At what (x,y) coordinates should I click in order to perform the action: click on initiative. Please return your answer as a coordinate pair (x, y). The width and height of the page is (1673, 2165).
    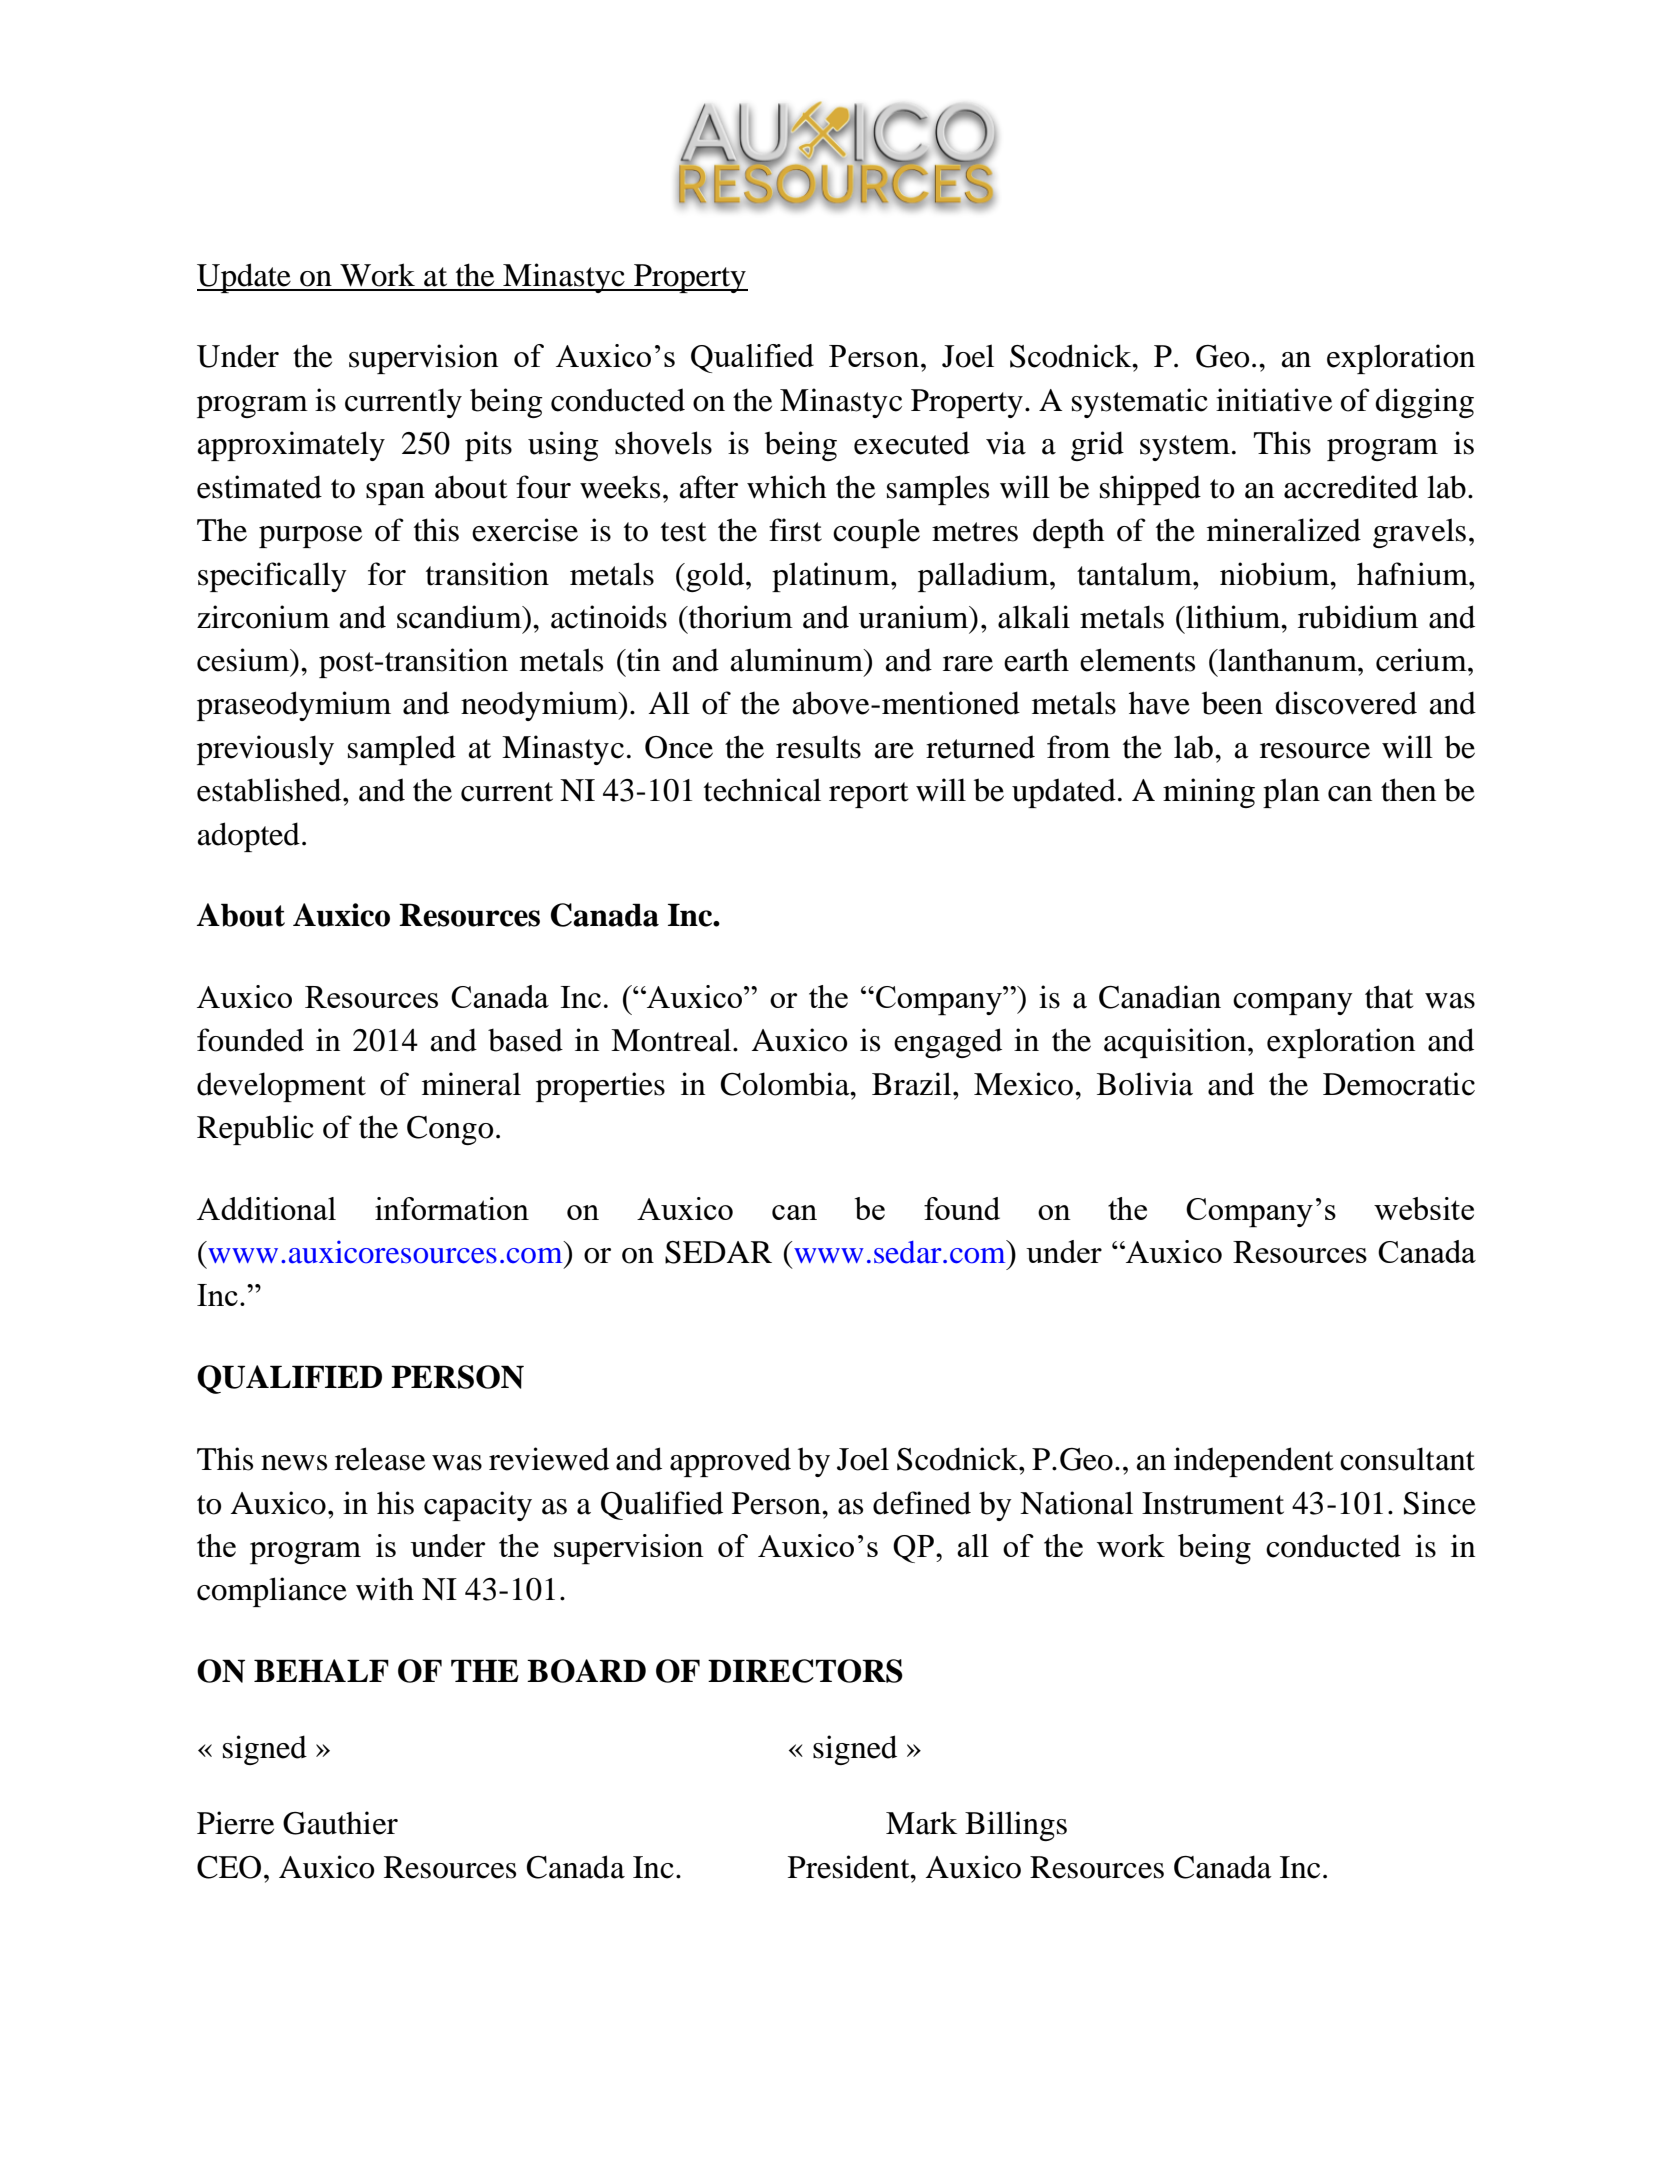
    Looking at the image, I should click on (1274, 400).
